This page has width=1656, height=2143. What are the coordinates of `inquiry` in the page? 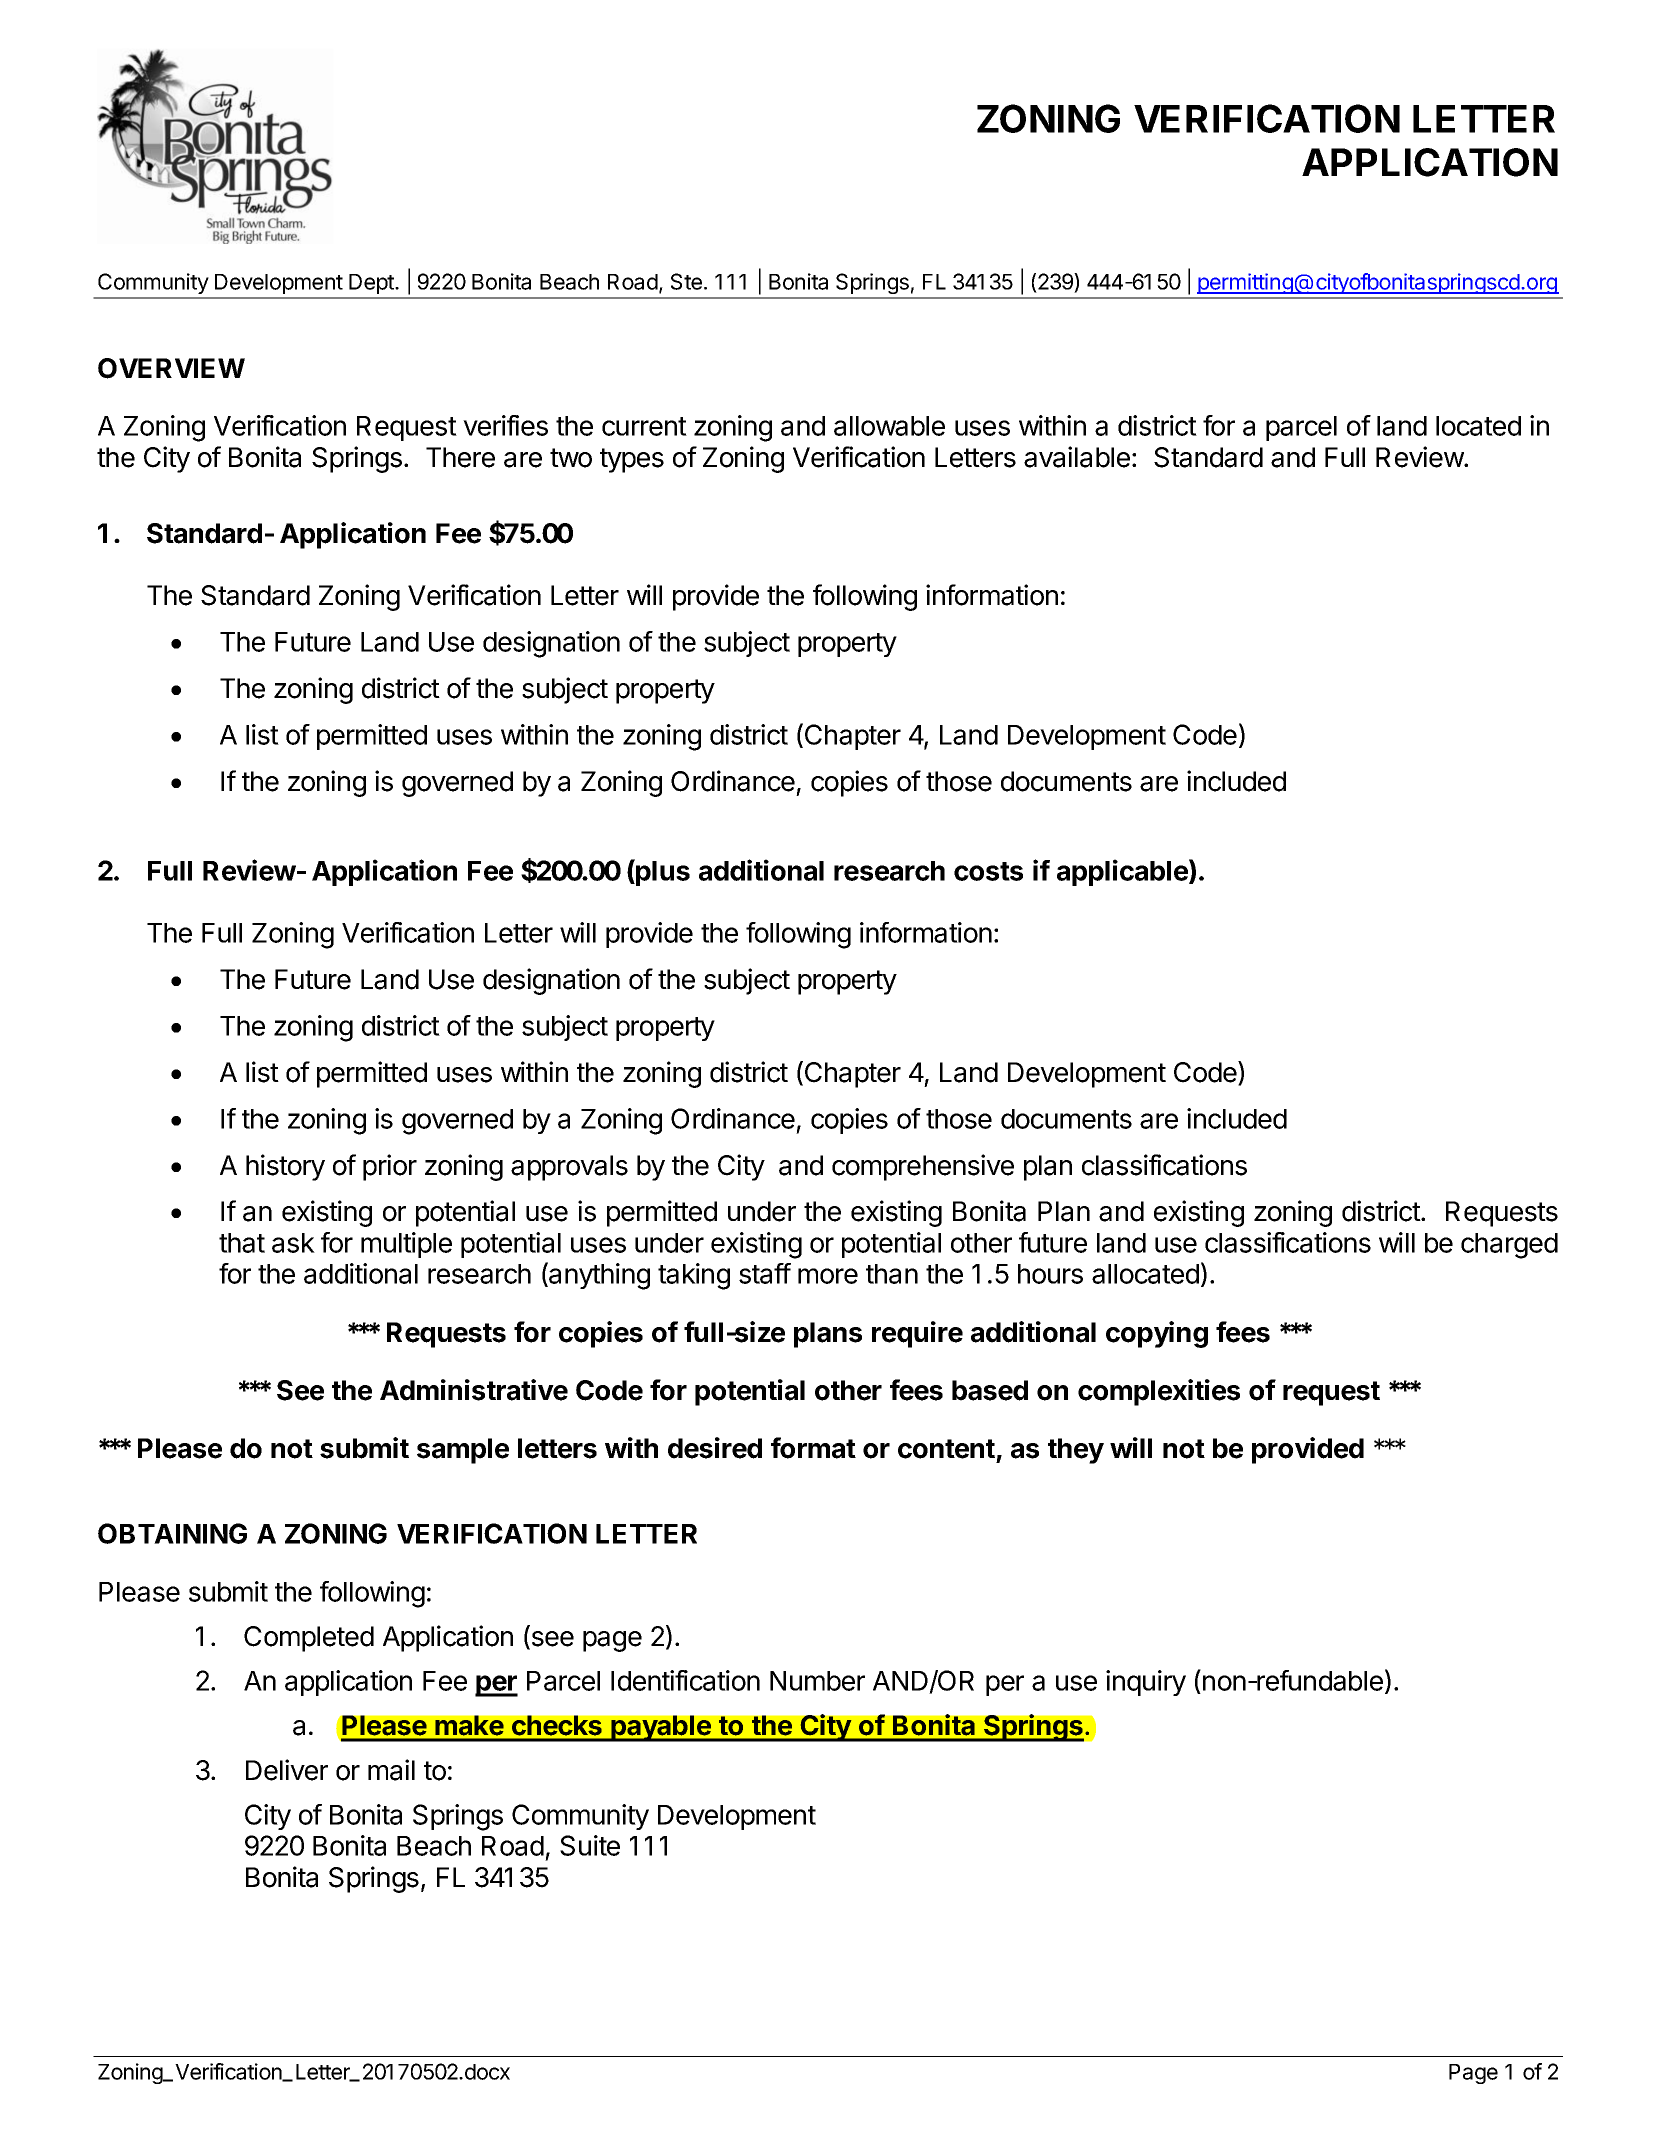 It's located at (1146, 1683).
